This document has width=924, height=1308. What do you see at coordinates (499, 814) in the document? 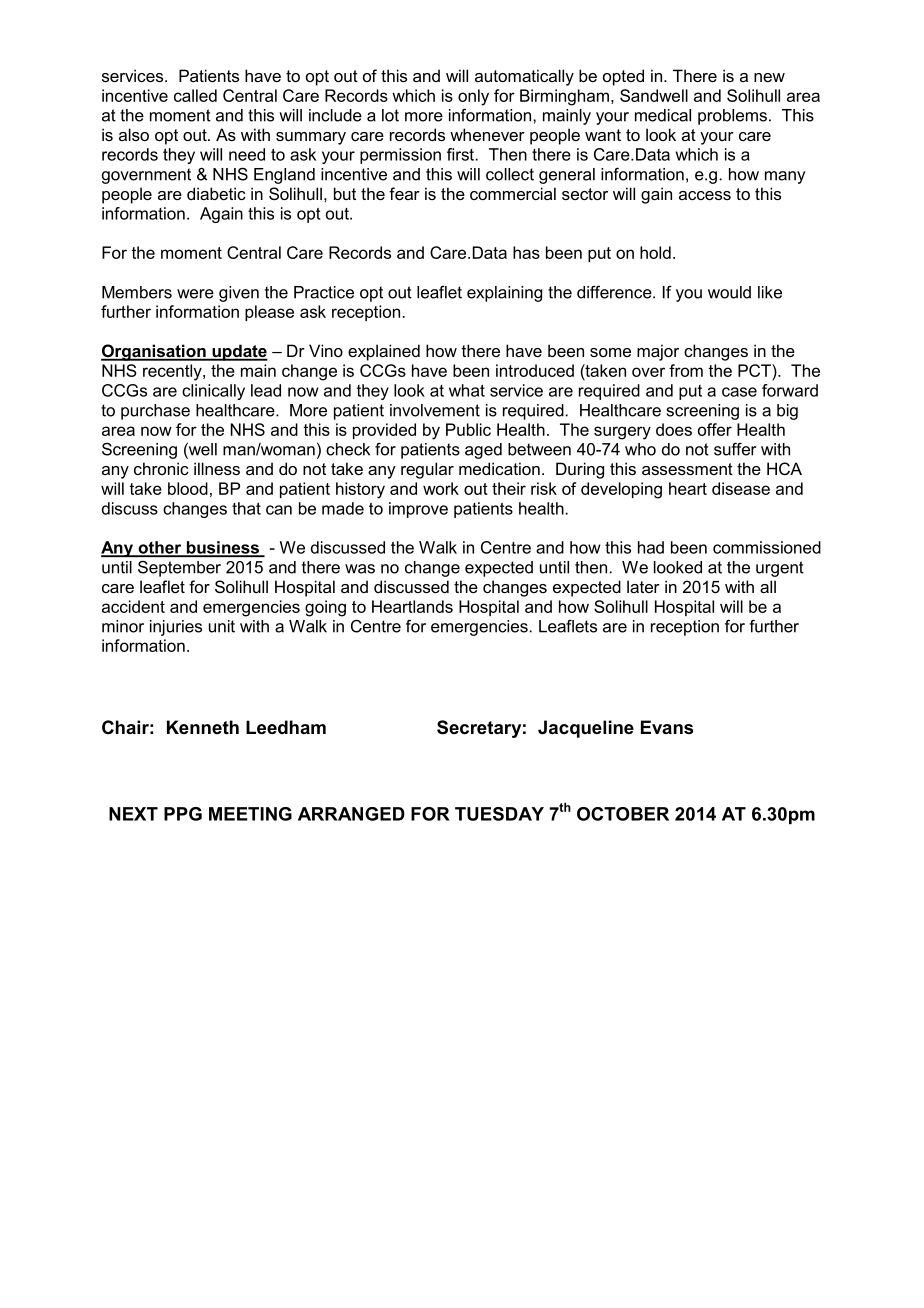
I see `TUESDAY` at bounding box center [499, 814].
